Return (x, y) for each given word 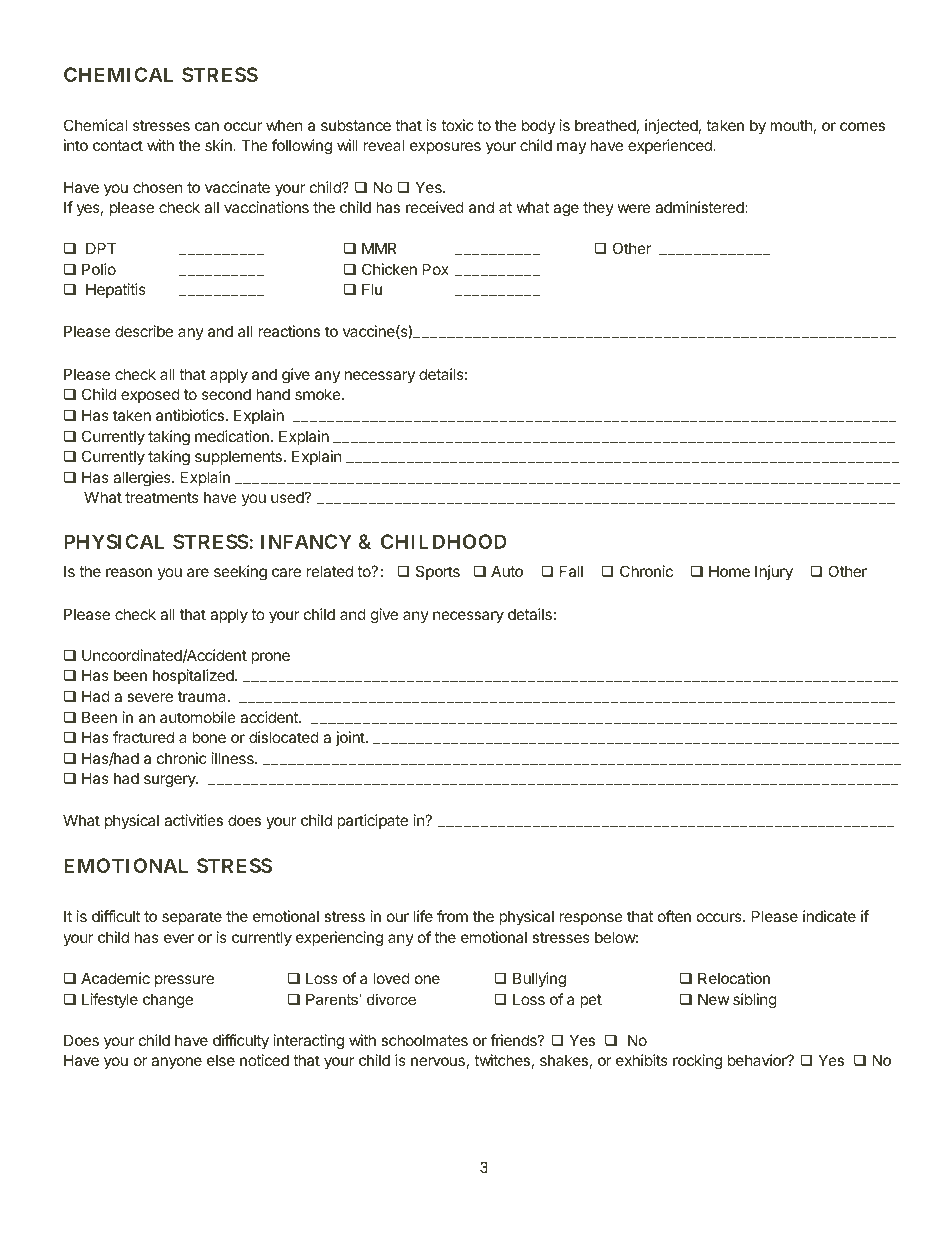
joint (351, 738)
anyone (176, 1063)
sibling (755, 1001)
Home (729, 571)
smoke (318, 394)
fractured (143, 737)
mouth (791, 125)
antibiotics (190, 415)
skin (219, 145)
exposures (445, 148)
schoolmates (424, 1040)
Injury (774, 572)
